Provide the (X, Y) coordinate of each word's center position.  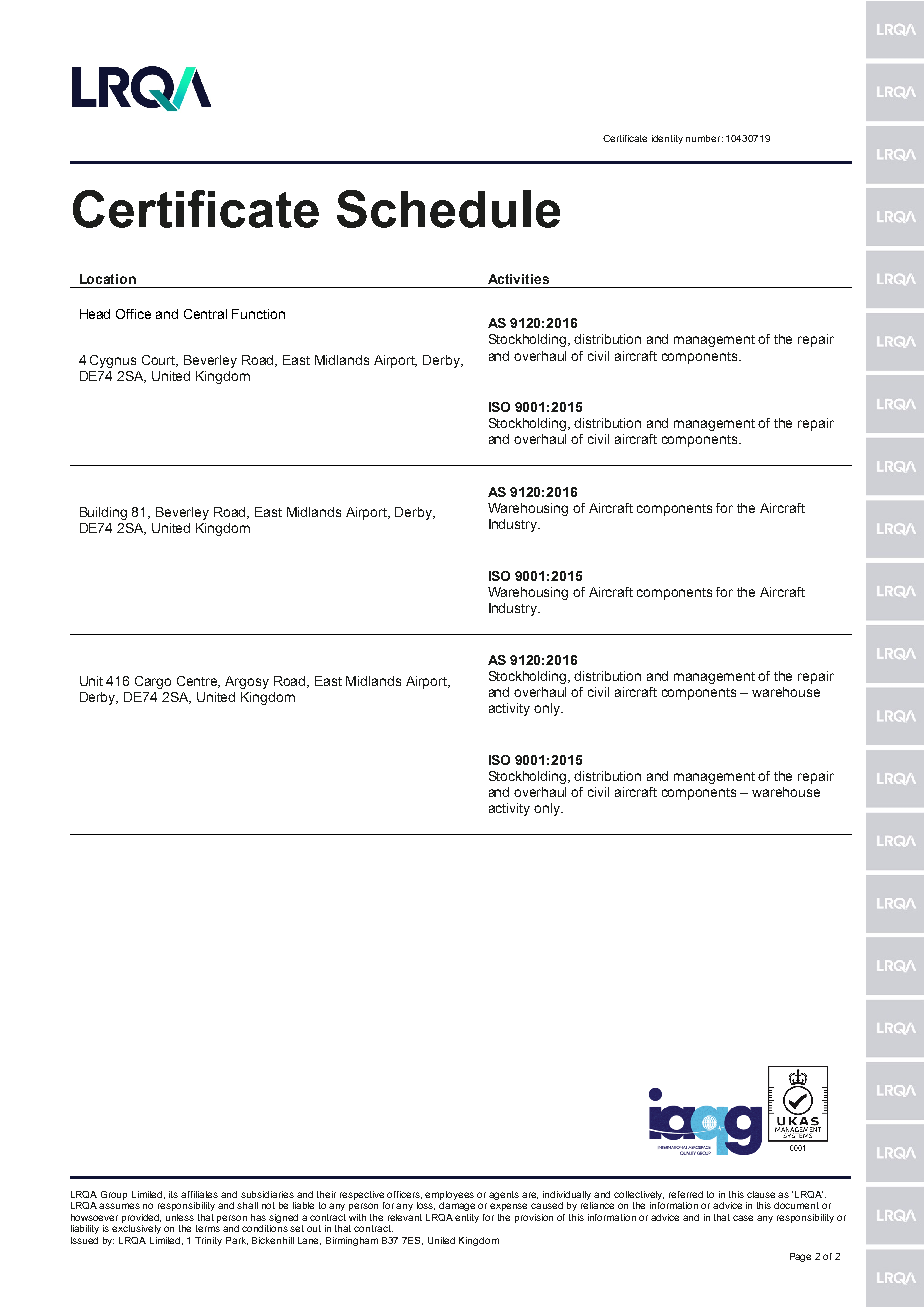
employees (449, 1195)
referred (686, 1194)
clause (763, 1194)
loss (426, 1206)
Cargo (153, 682)
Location (108, 279)
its (173, 1194)
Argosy (247, 682)
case (743, 1218)
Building (103, 513)
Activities (518, 279)
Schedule (448, 209)
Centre (198, 682)
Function (258, 314)
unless (180, 1217)
